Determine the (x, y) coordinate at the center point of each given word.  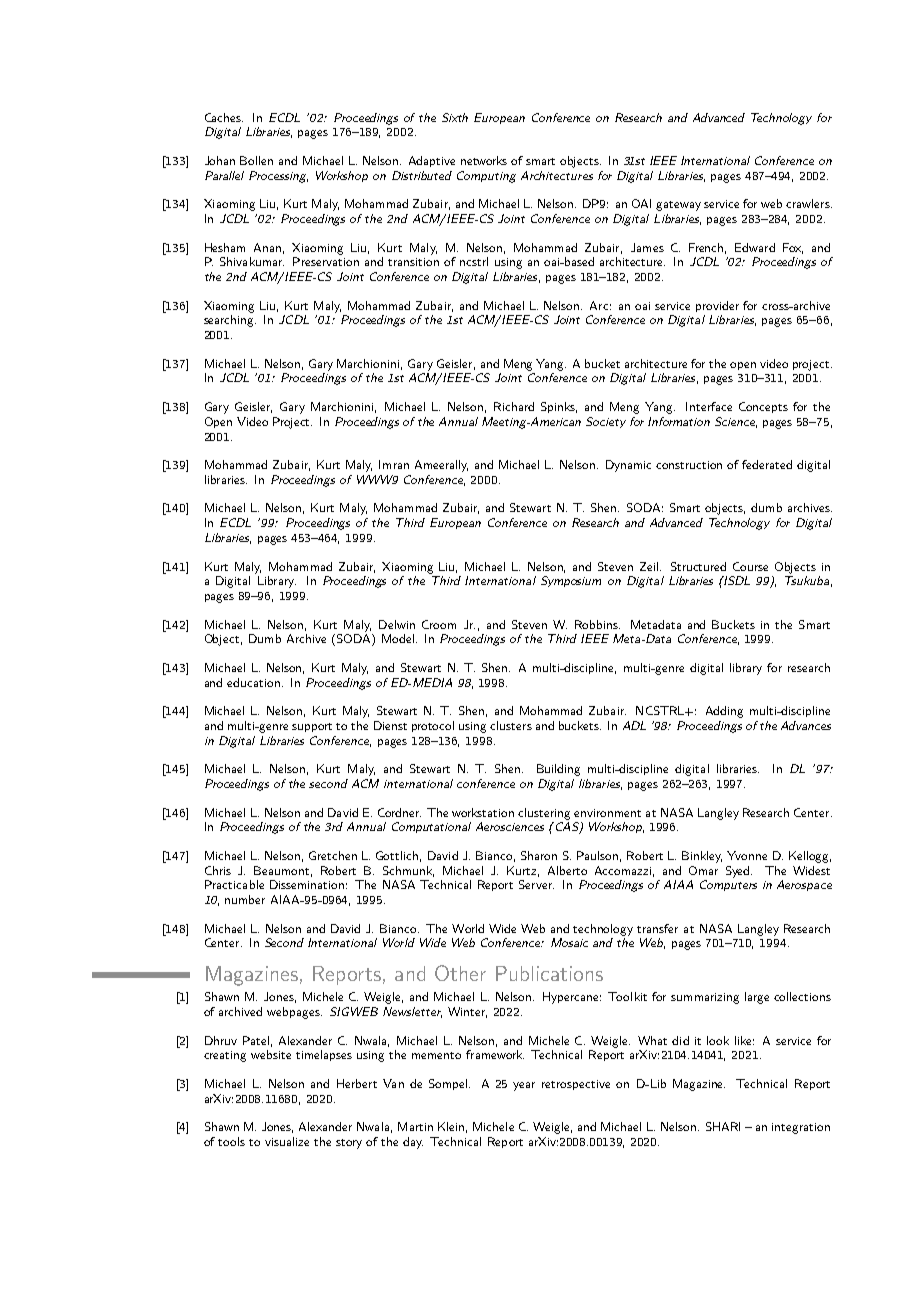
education (253, 682)
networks (484, 160)
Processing (278, 177)
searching (230, 321)
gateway (678, 206)
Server (536, 884)
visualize (287, 1141)
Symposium (571, 581)
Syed (739, 872)
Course (750, 566)
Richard (514, 406)
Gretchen (333, 855)
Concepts (763, 407)
